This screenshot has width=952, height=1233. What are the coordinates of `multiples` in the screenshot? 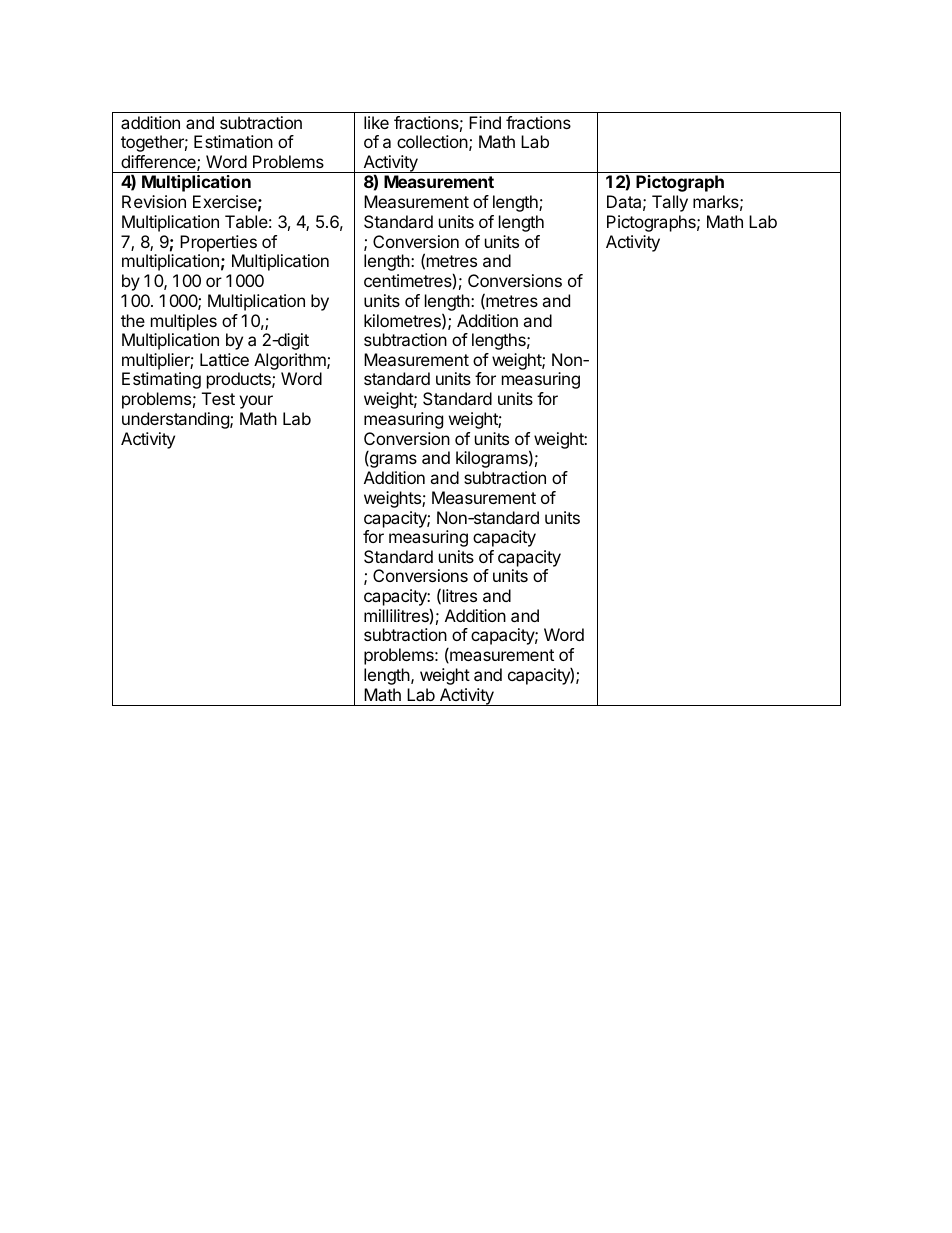 It's located at (184, 322).
